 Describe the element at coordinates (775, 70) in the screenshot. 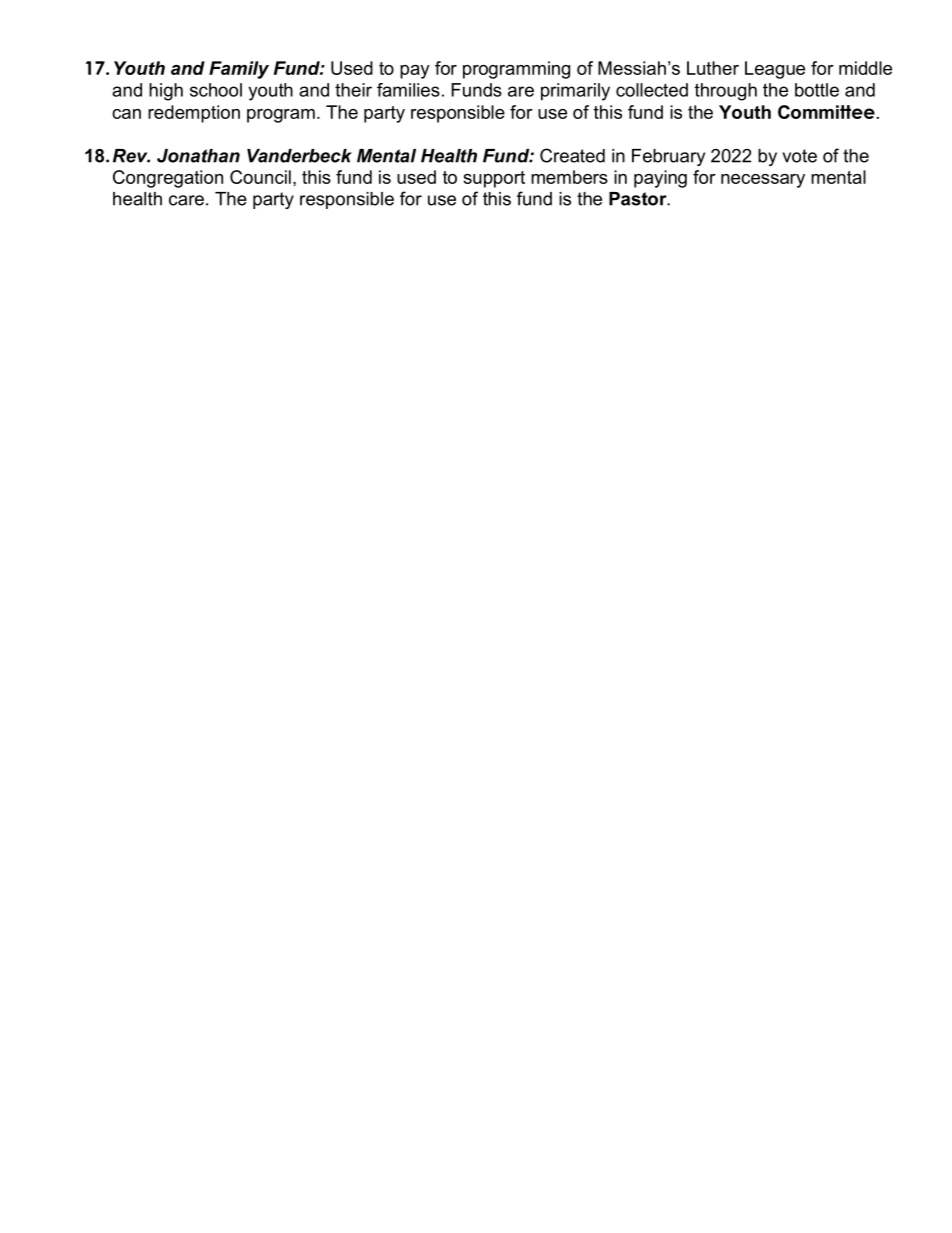

I see `League` at that location.
